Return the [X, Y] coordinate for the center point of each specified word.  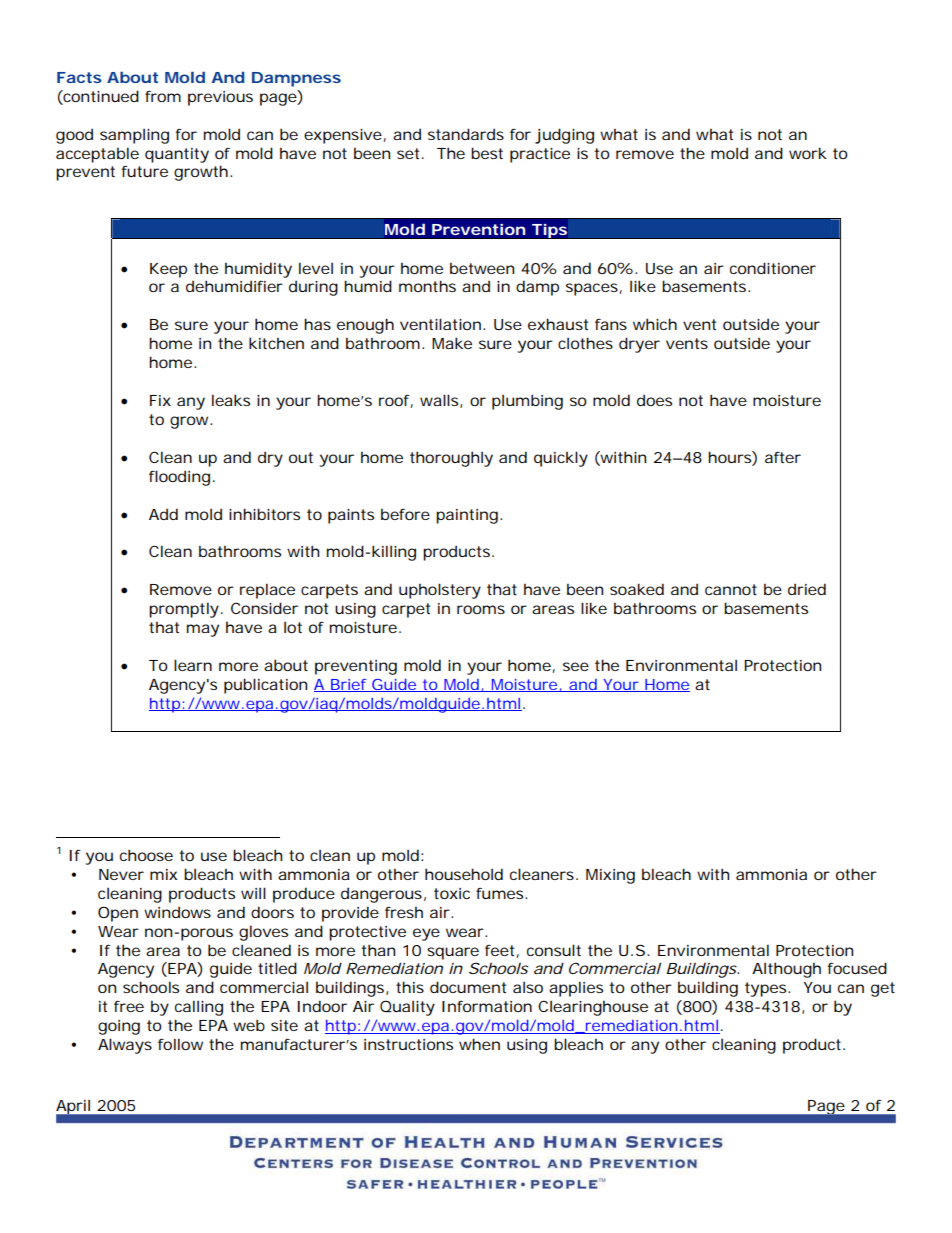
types [767, 989]
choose [146, 855]
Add [163, 514]
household [464, 874]
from [163, 96]
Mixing [610, 876]
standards [466, 134]
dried [807, 589]
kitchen [276, 343]
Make [452, 343]
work [808, 153]
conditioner [773, 268]
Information [487, 1006]
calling [199, 1008]
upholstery [440, 591]
